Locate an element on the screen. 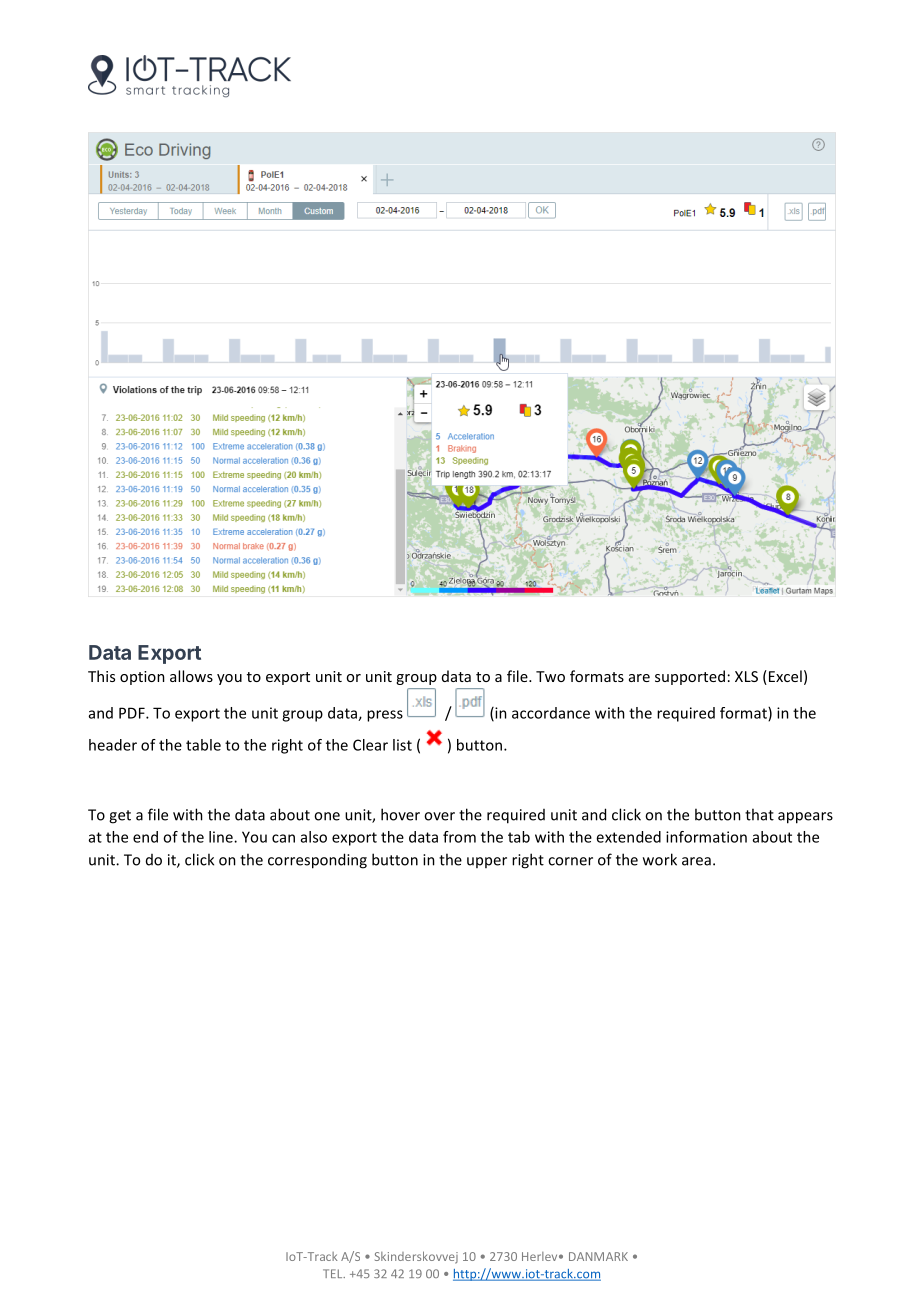 The height and width of the screenshot is (1308, 924). XLS is located at coordinates (746, 676).
